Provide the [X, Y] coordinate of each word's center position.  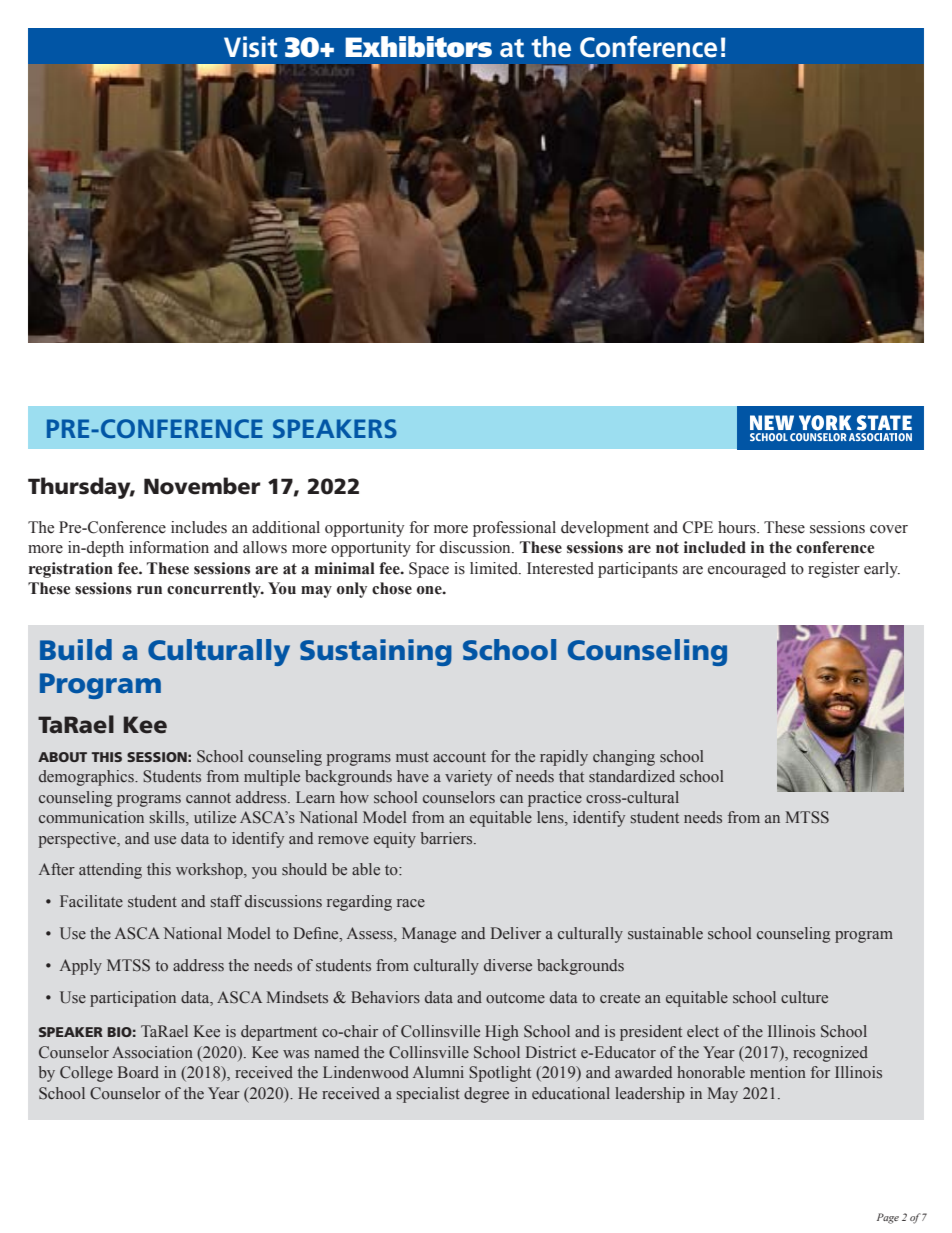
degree [486, 1095]
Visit [251, 47]
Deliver [516, 933]
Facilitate [91, 901]
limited [495, 568]
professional [514, 529]
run [149, 590]
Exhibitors [418, 47]
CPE [698, 527]
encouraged [747, 570]
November [202, 486]
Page [888, 1218]
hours [738, 527]
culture [804, 997]
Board [138, 1072]
